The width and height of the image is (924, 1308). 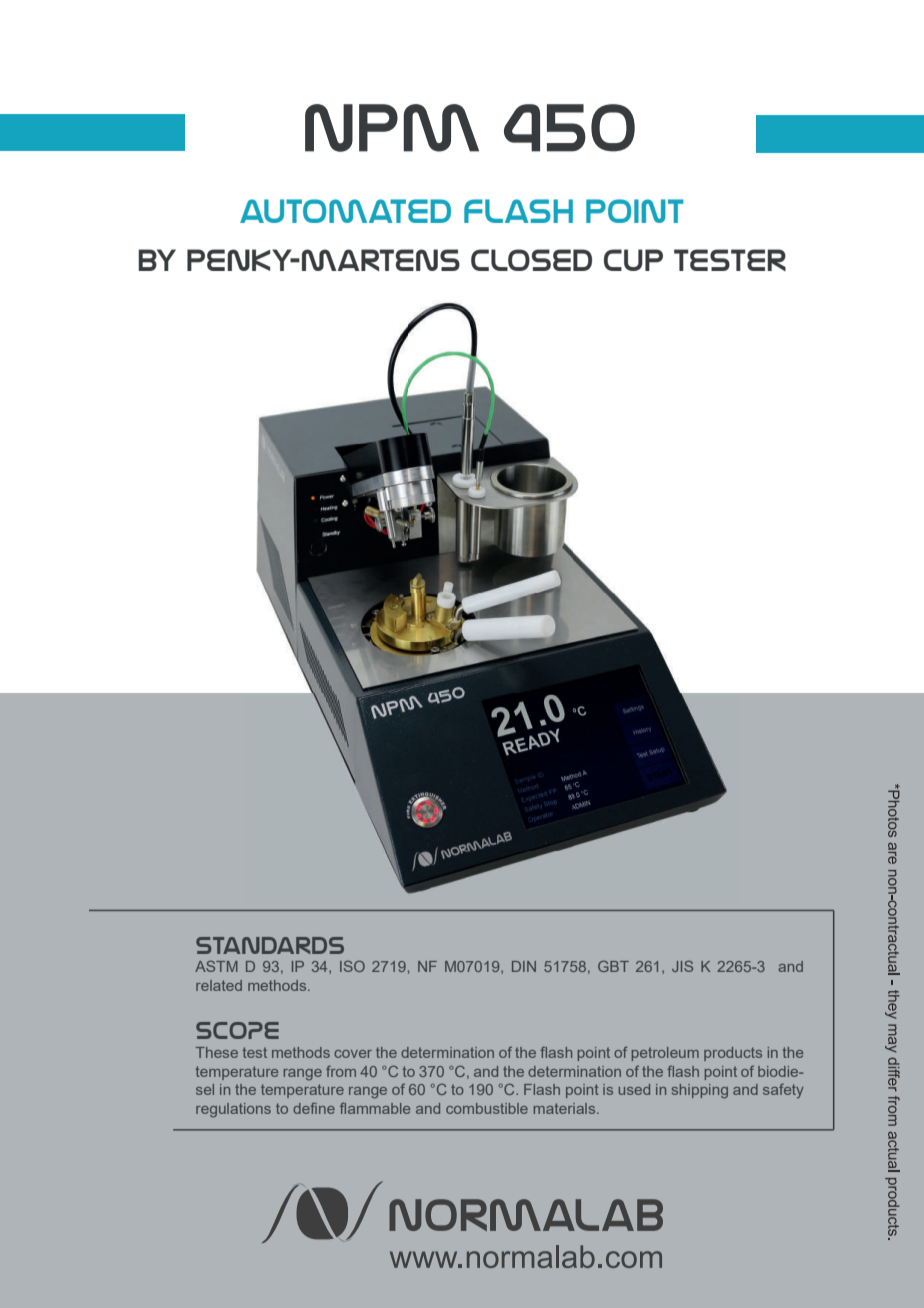 What do you see at coordinates (270, 945) in the image?
I see `Standards` at bounding box center [270, 945].
